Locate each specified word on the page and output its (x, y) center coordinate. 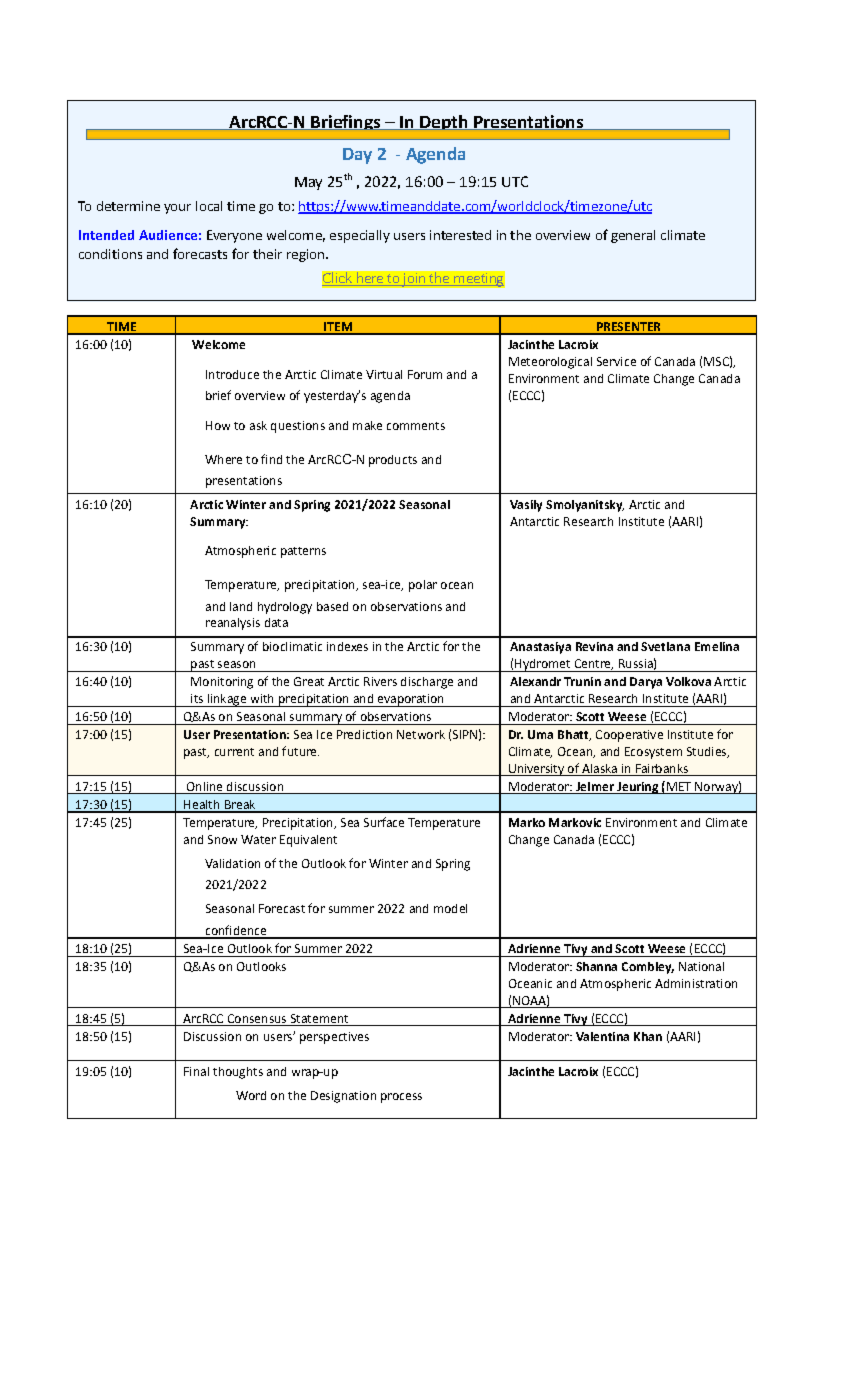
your (177, 209)
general (633, 236)
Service (616, 361)
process (401, 1098)
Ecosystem (653, 753)
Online (204, 786)
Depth (444, 123)
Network (421, 734)
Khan (648, 1036)
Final (196, 1071)
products (393, 461)
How (218, 425)
